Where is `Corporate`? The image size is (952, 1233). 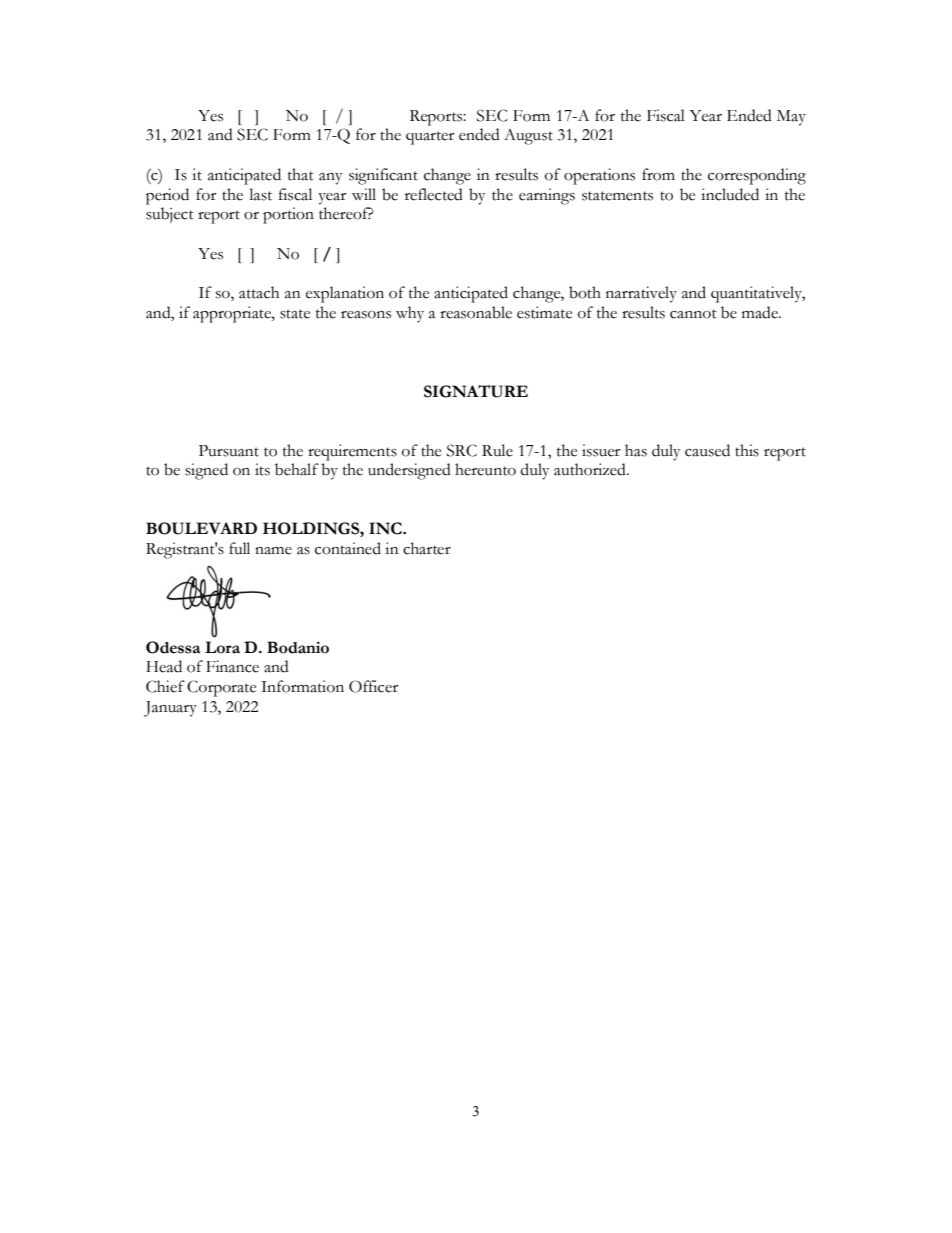 Corporate is located at coordinates (221, 688).
